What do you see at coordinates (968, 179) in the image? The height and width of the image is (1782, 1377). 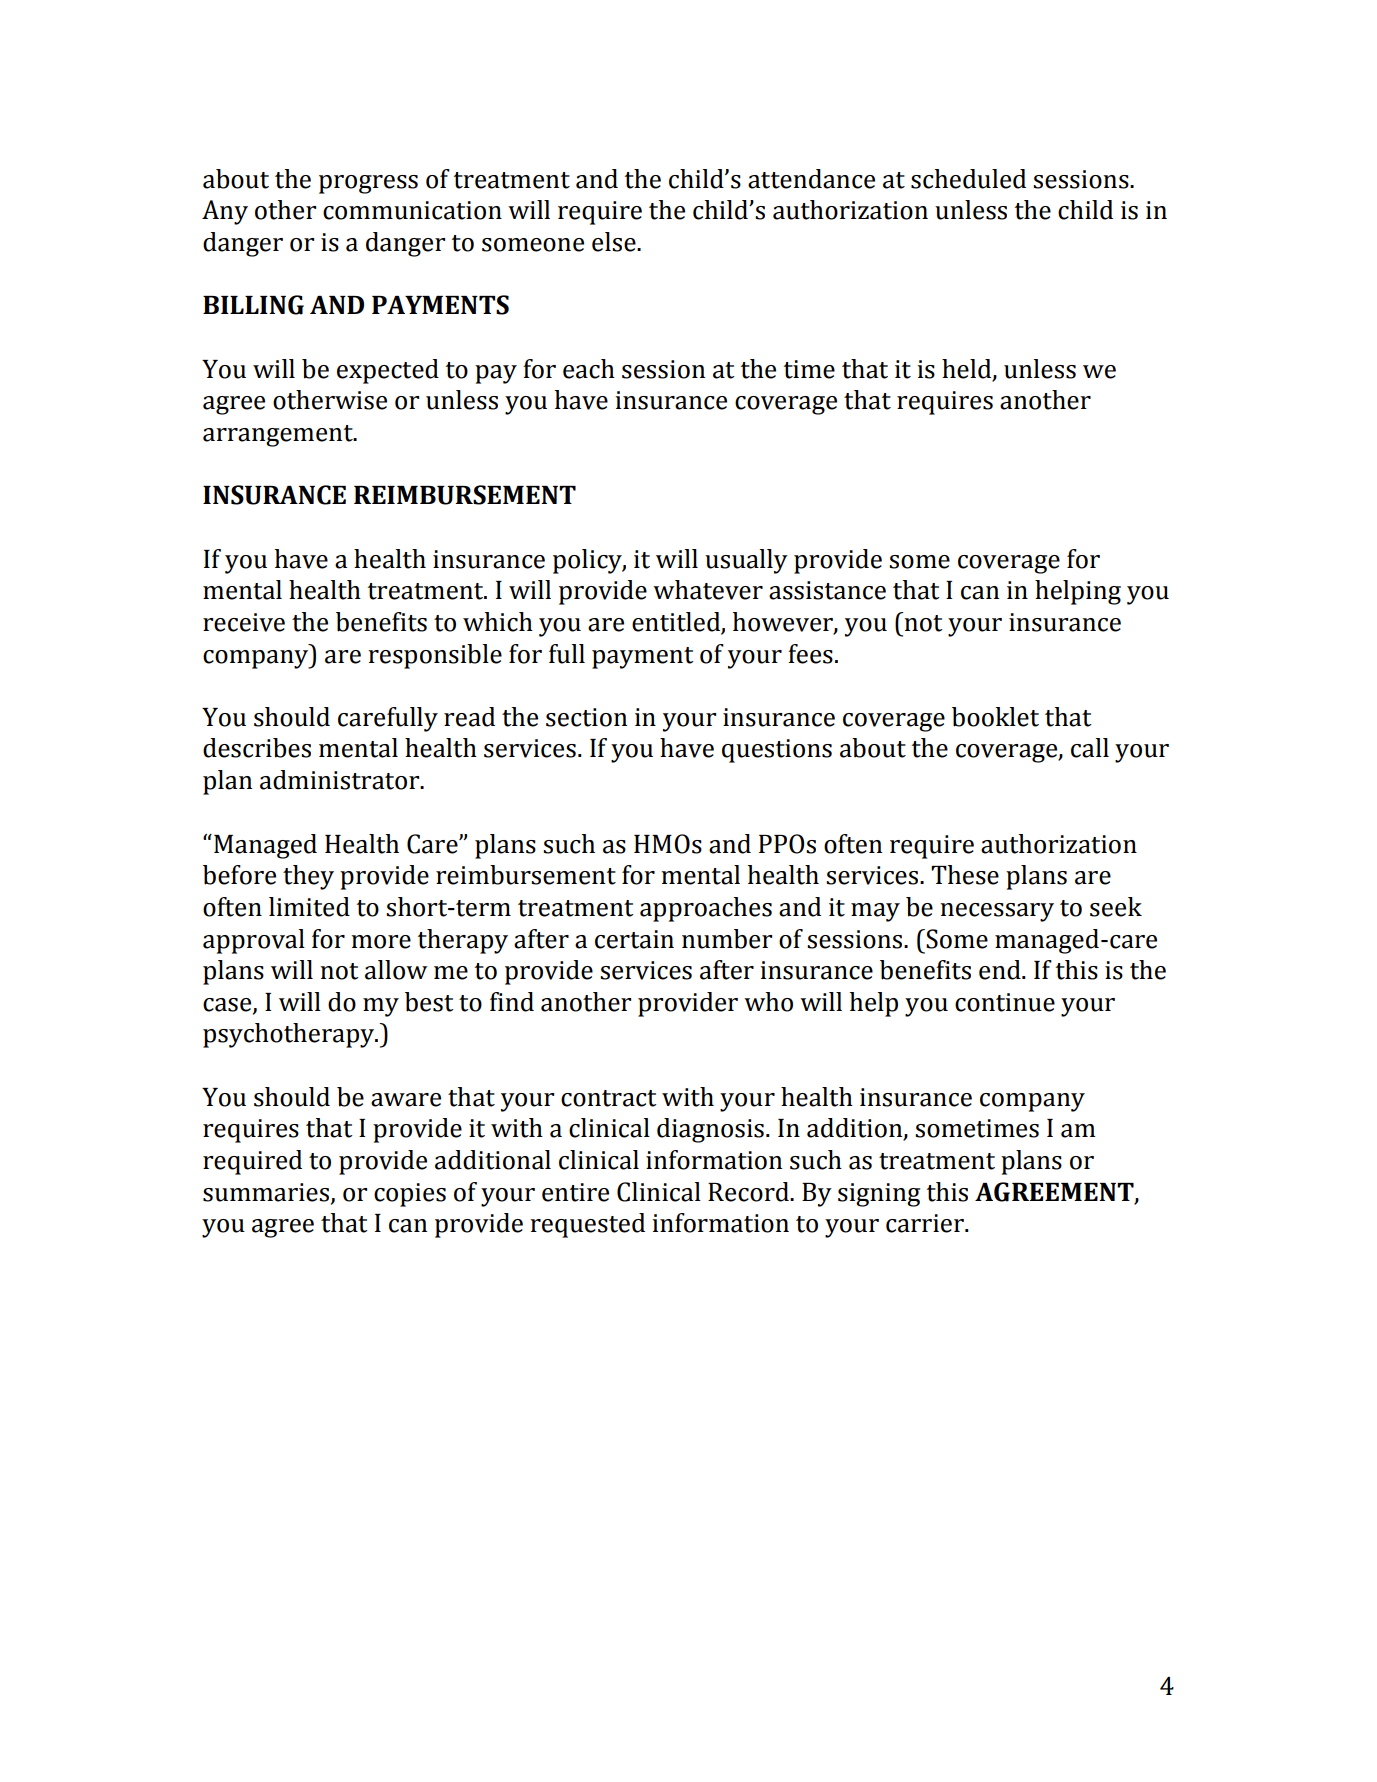 I see `scheduled` at bounding box center [968, 179].
